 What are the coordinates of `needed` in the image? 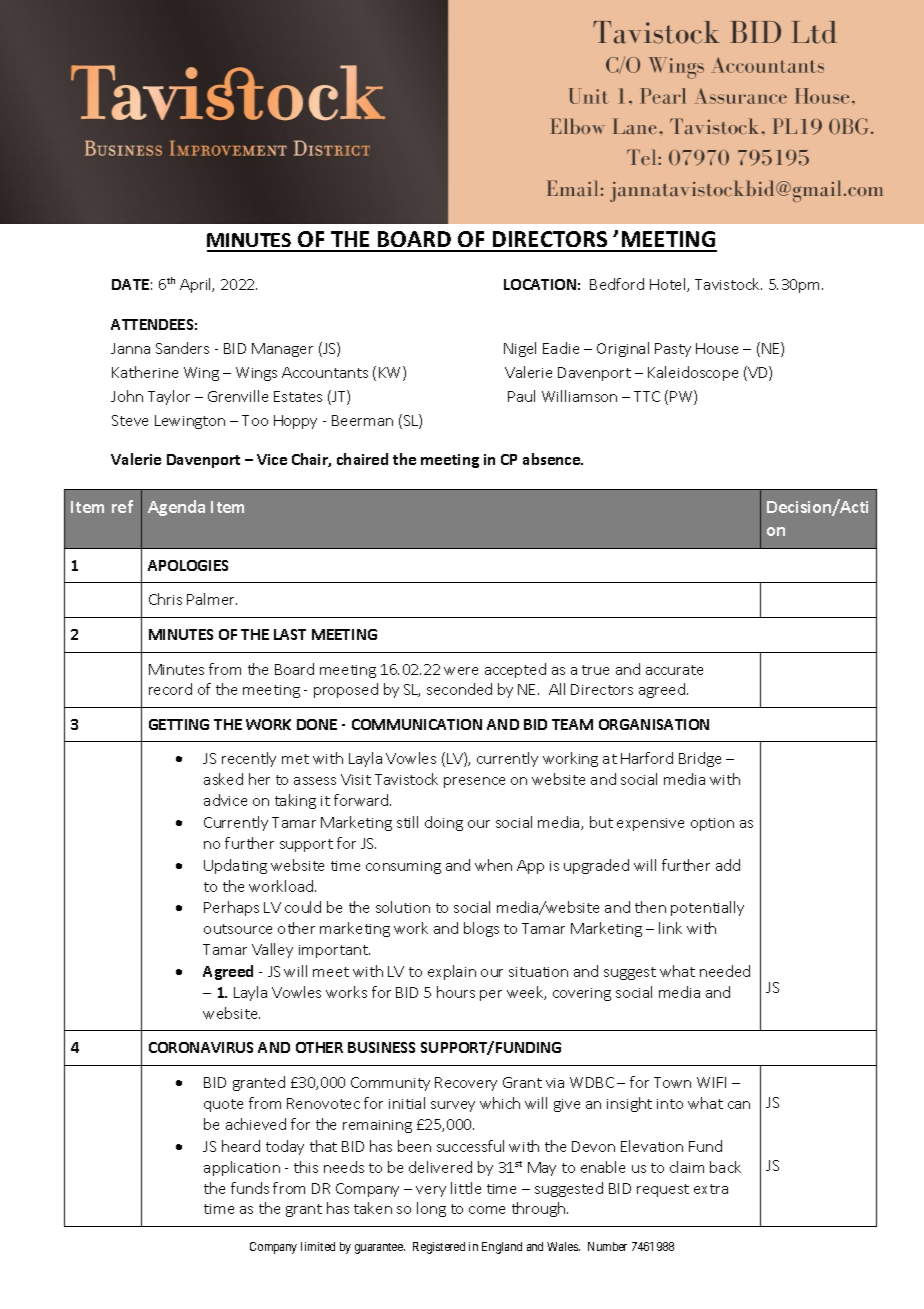 It's located at (725, 971).
